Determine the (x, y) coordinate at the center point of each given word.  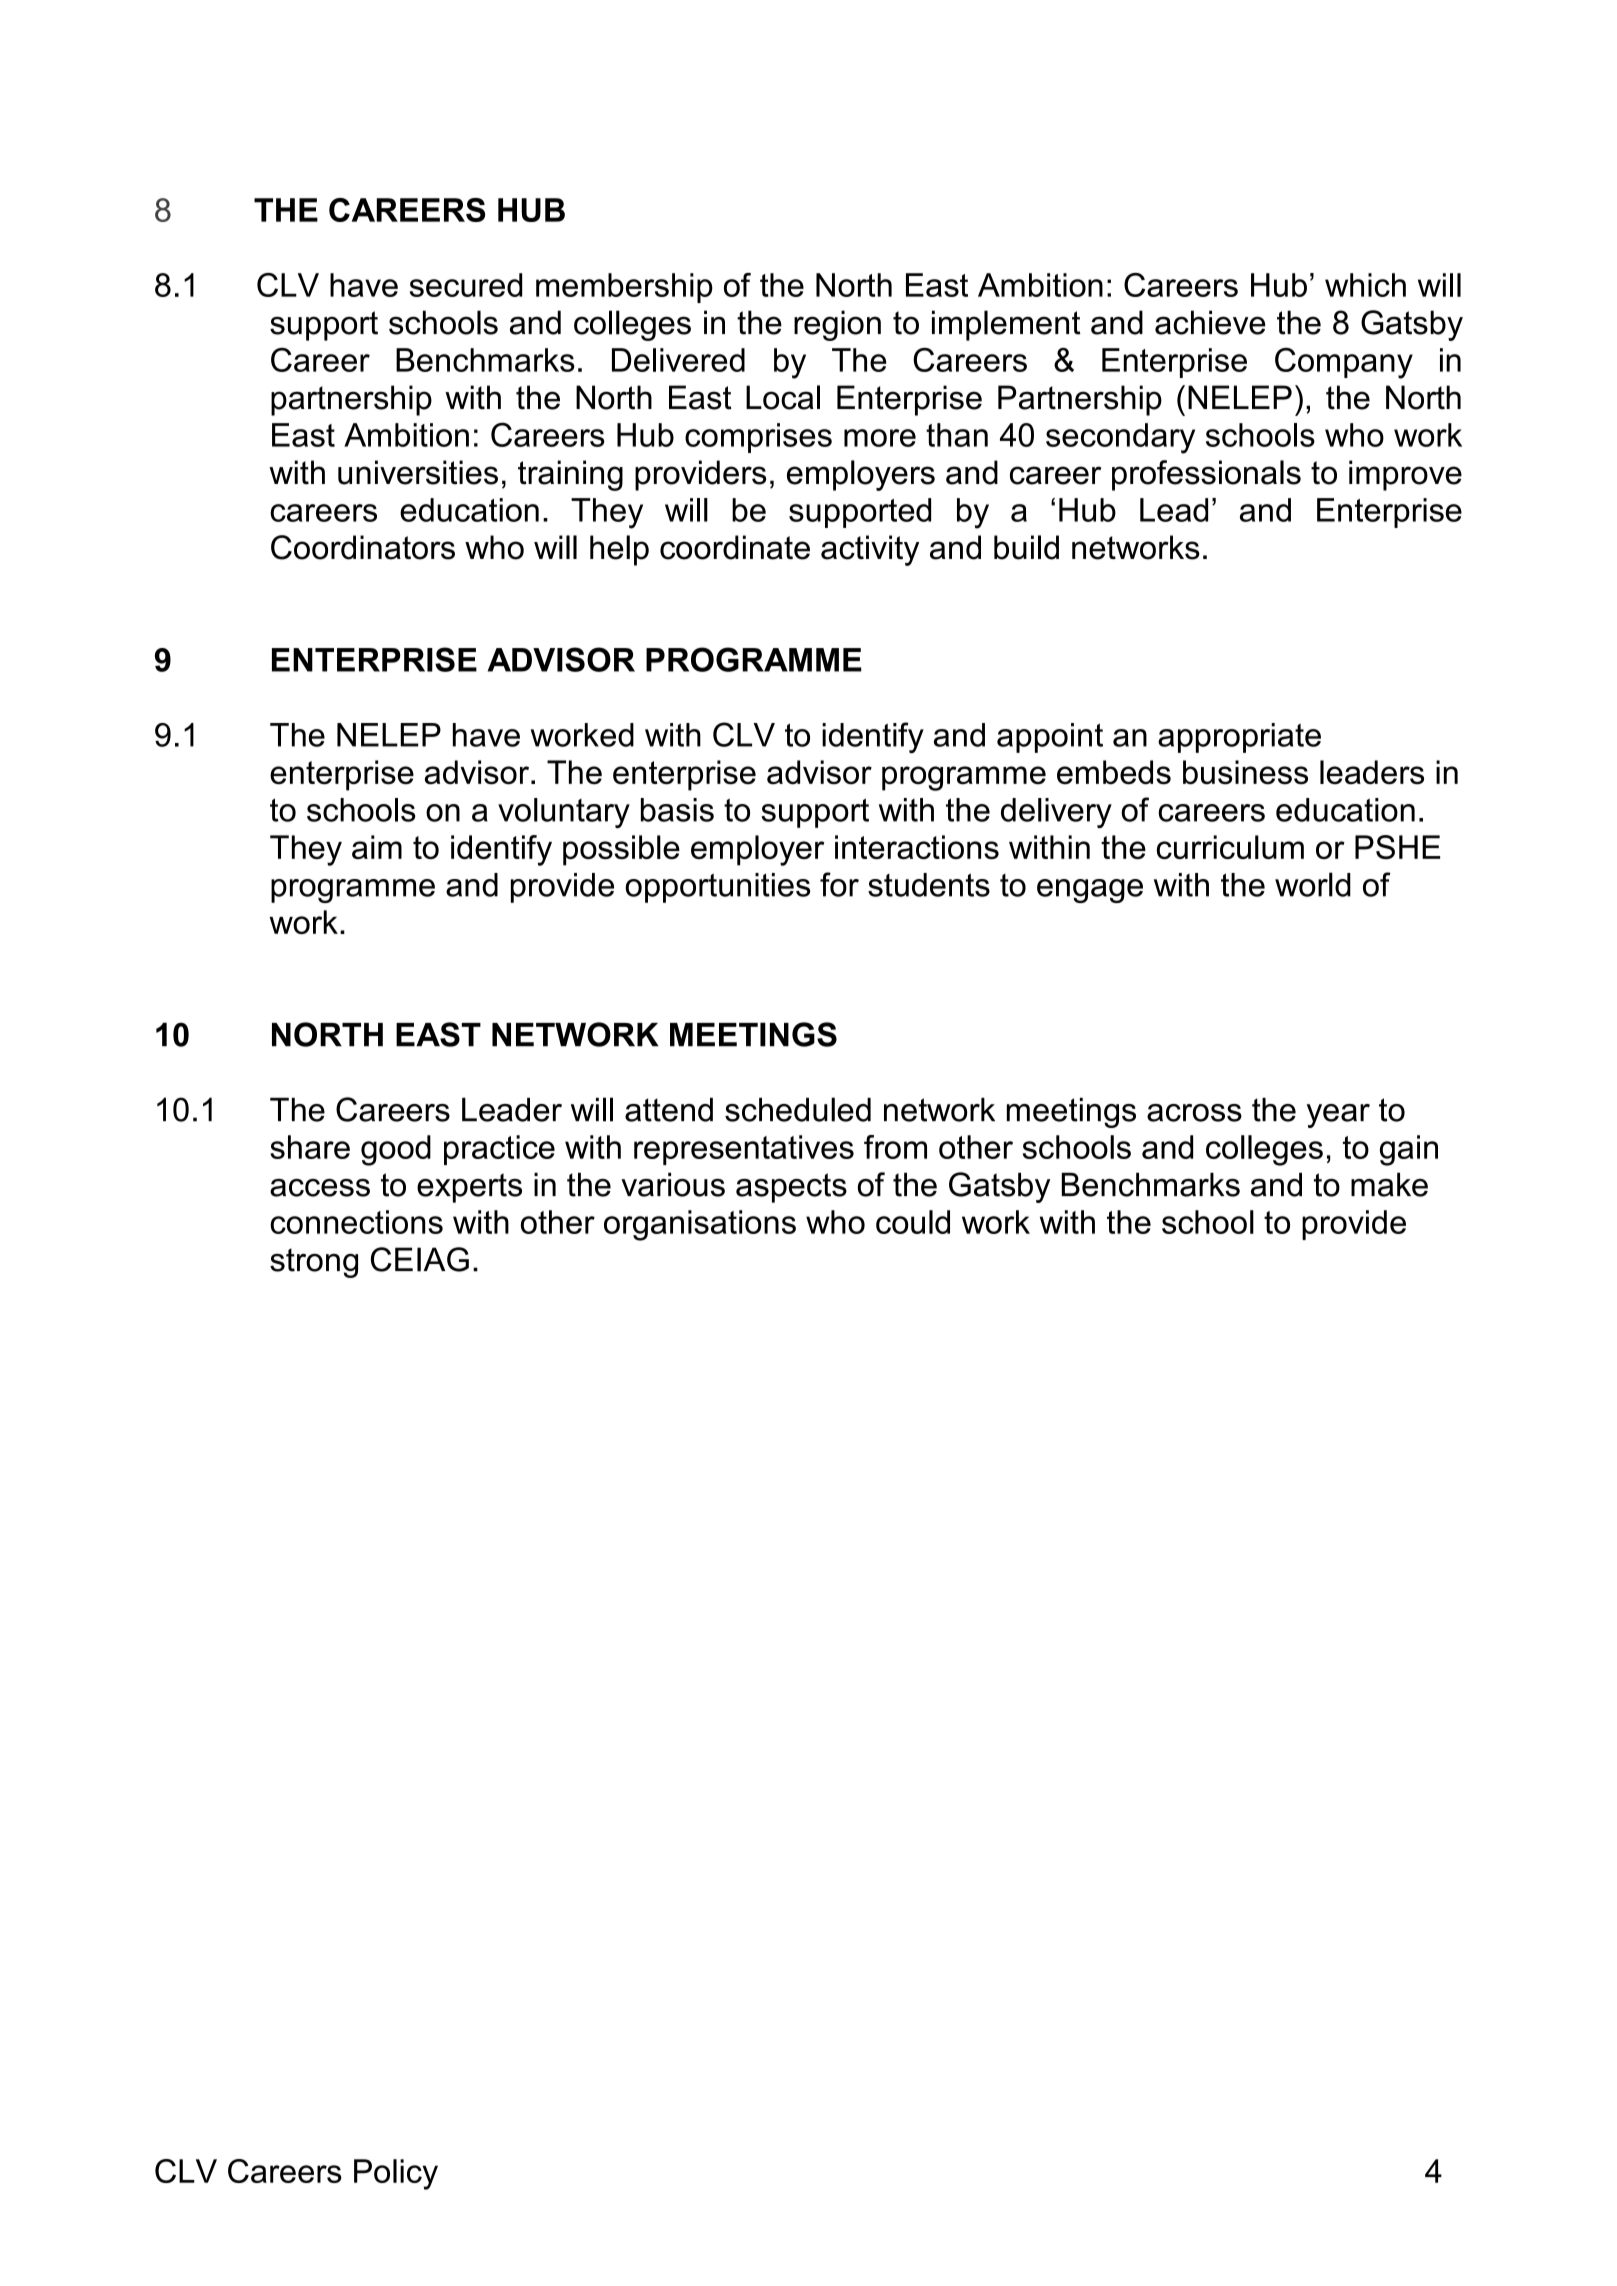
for (839, 884)
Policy (396, 2174)
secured (466, 285)
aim (377, 847)
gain (1409, 1150)
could (913, 1222)
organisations (700, 1225)
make (1389, 1184)
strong (314, 1263)
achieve (1210, 322)
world (1313, 884)
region (837, 325)
